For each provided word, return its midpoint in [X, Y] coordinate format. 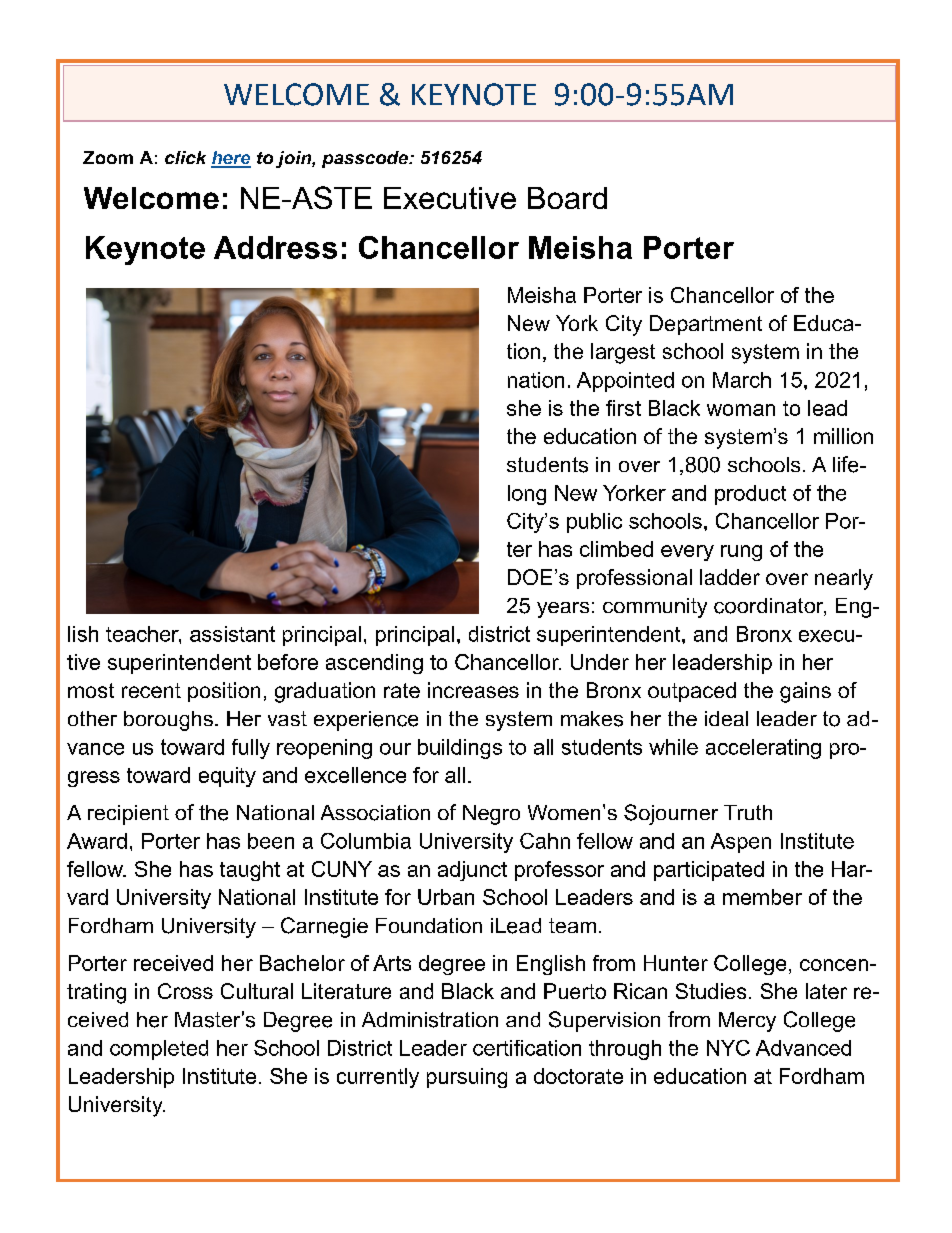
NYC [728, 1048]
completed [159, 1050]
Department [706, 325]
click [185, 157]
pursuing [467, 1078]
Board [567, 198]
